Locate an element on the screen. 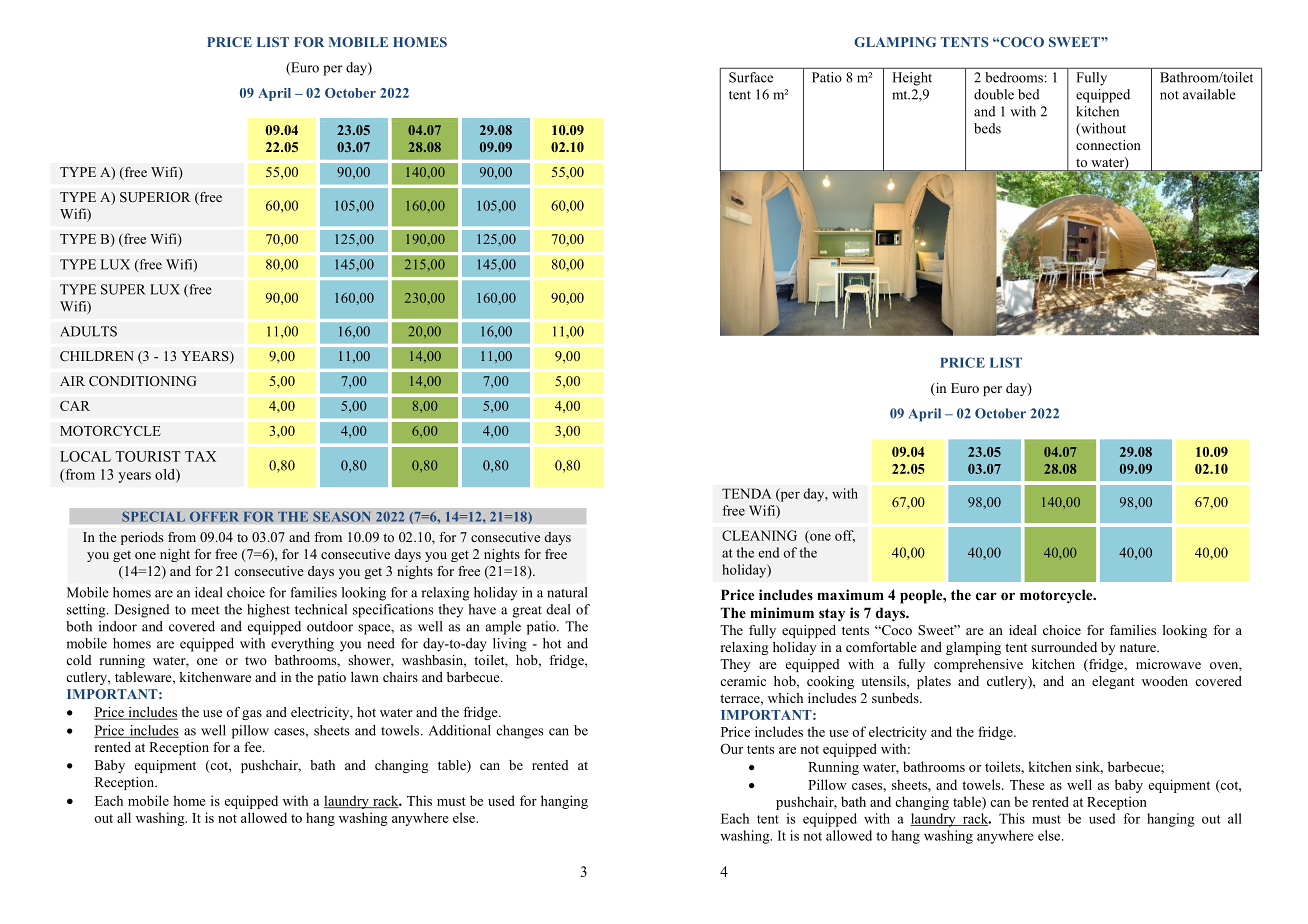 Image resolution: width=1308 pixels, height=924 pixels. maximum is located at coordinates (850, 594).
